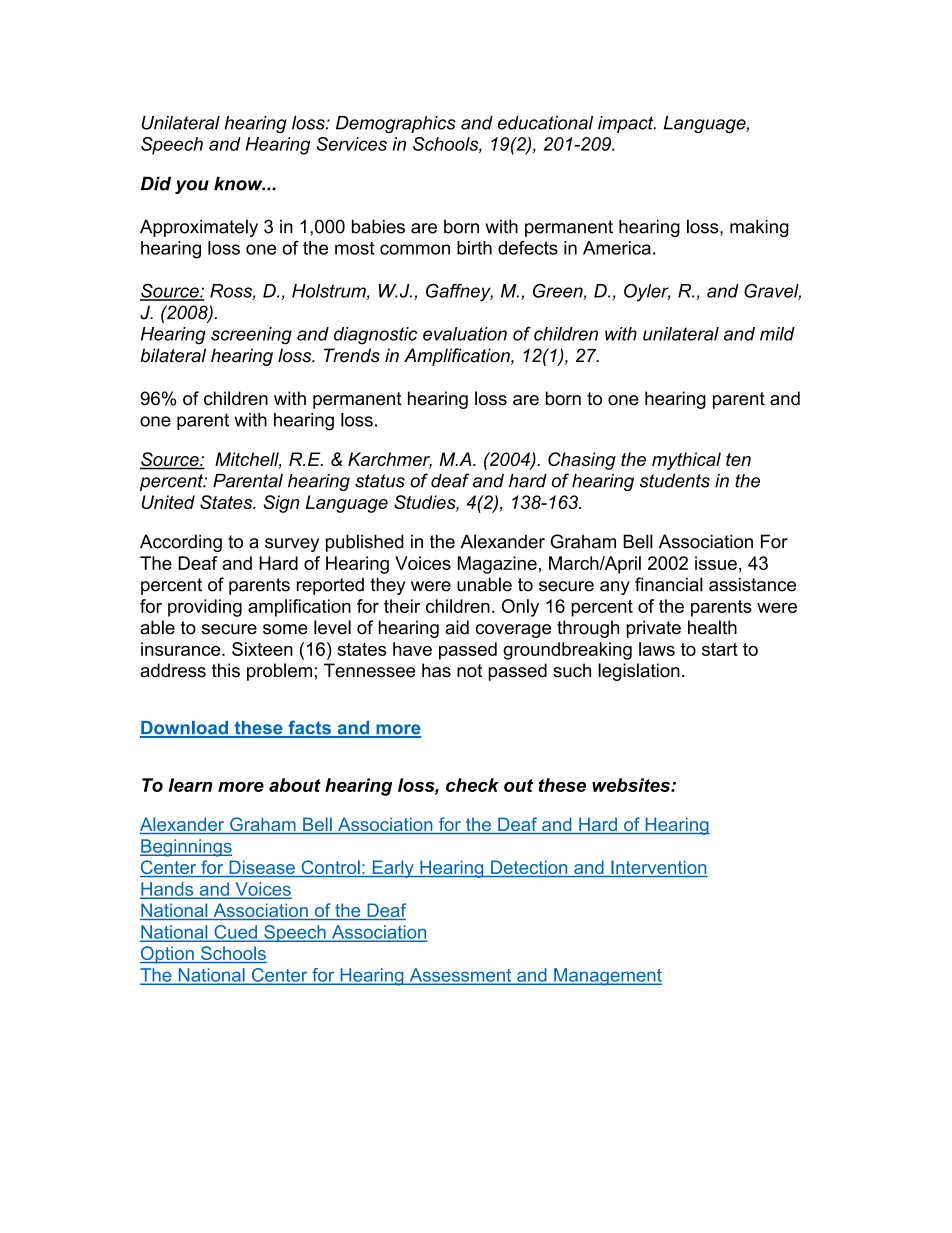  What do you see at coordinates (226, 670) in the screenshot?
I see `this` at bounding box center [226, 670].
